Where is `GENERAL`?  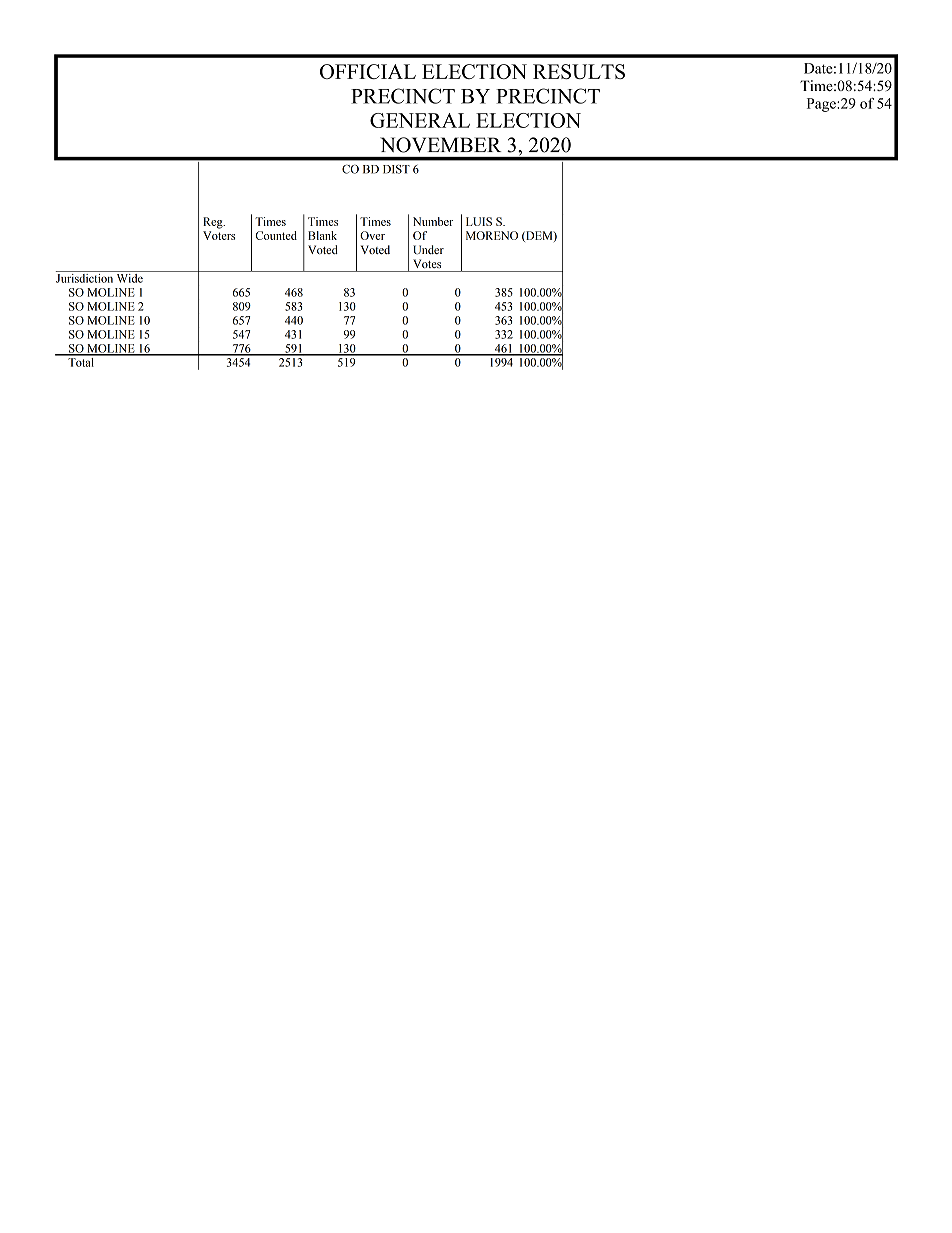 GENERAL is located at coordinates (420, 120).
